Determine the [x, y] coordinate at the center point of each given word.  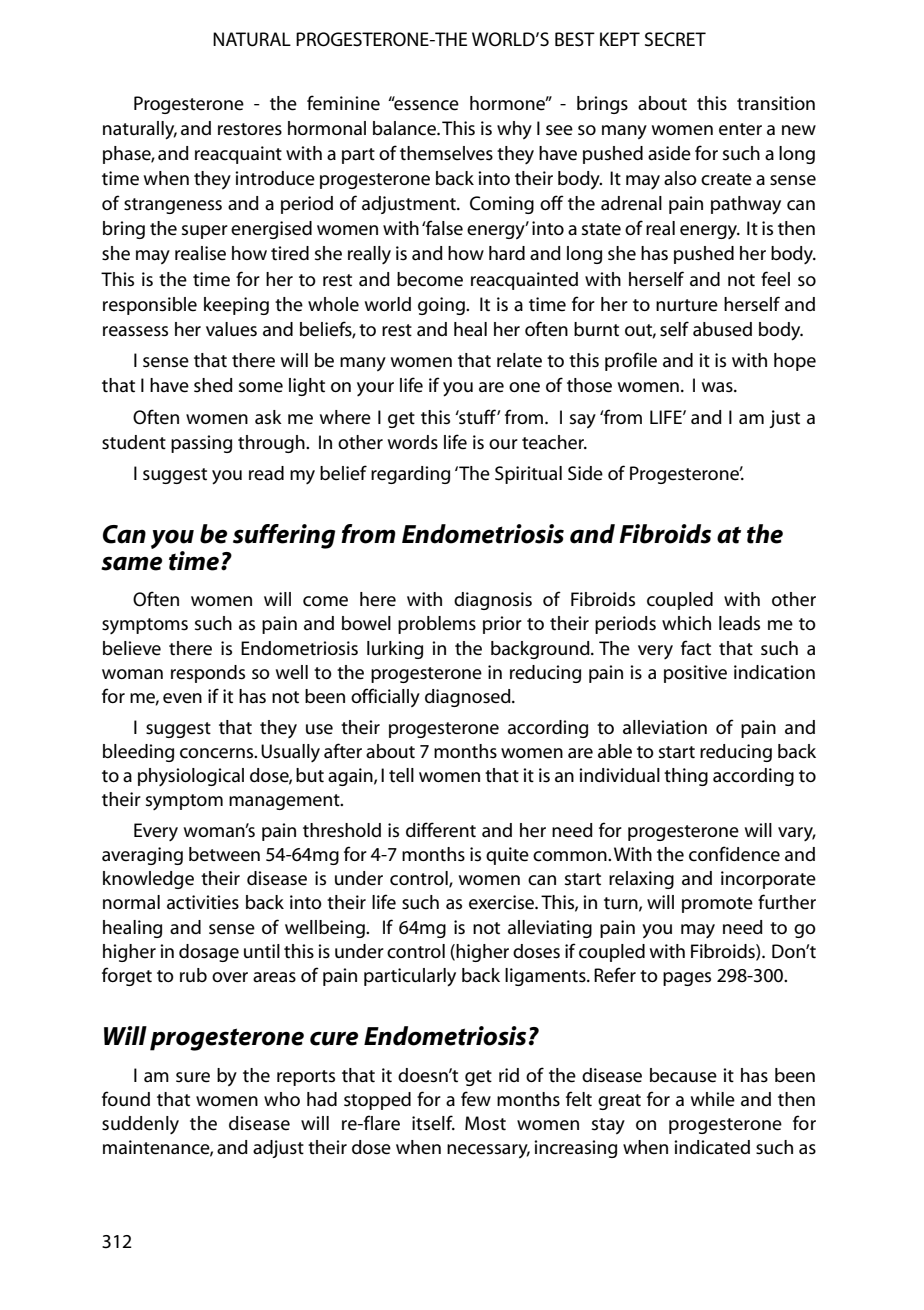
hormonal [327, 128]
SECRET [675, 39]
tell [401, 775]
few [476, 1099]
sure [193, 1077]
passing [201, 444]
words [413, 442]
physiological [191, 777]
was [718, 387]
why [514, 130]
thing [686, 777]
